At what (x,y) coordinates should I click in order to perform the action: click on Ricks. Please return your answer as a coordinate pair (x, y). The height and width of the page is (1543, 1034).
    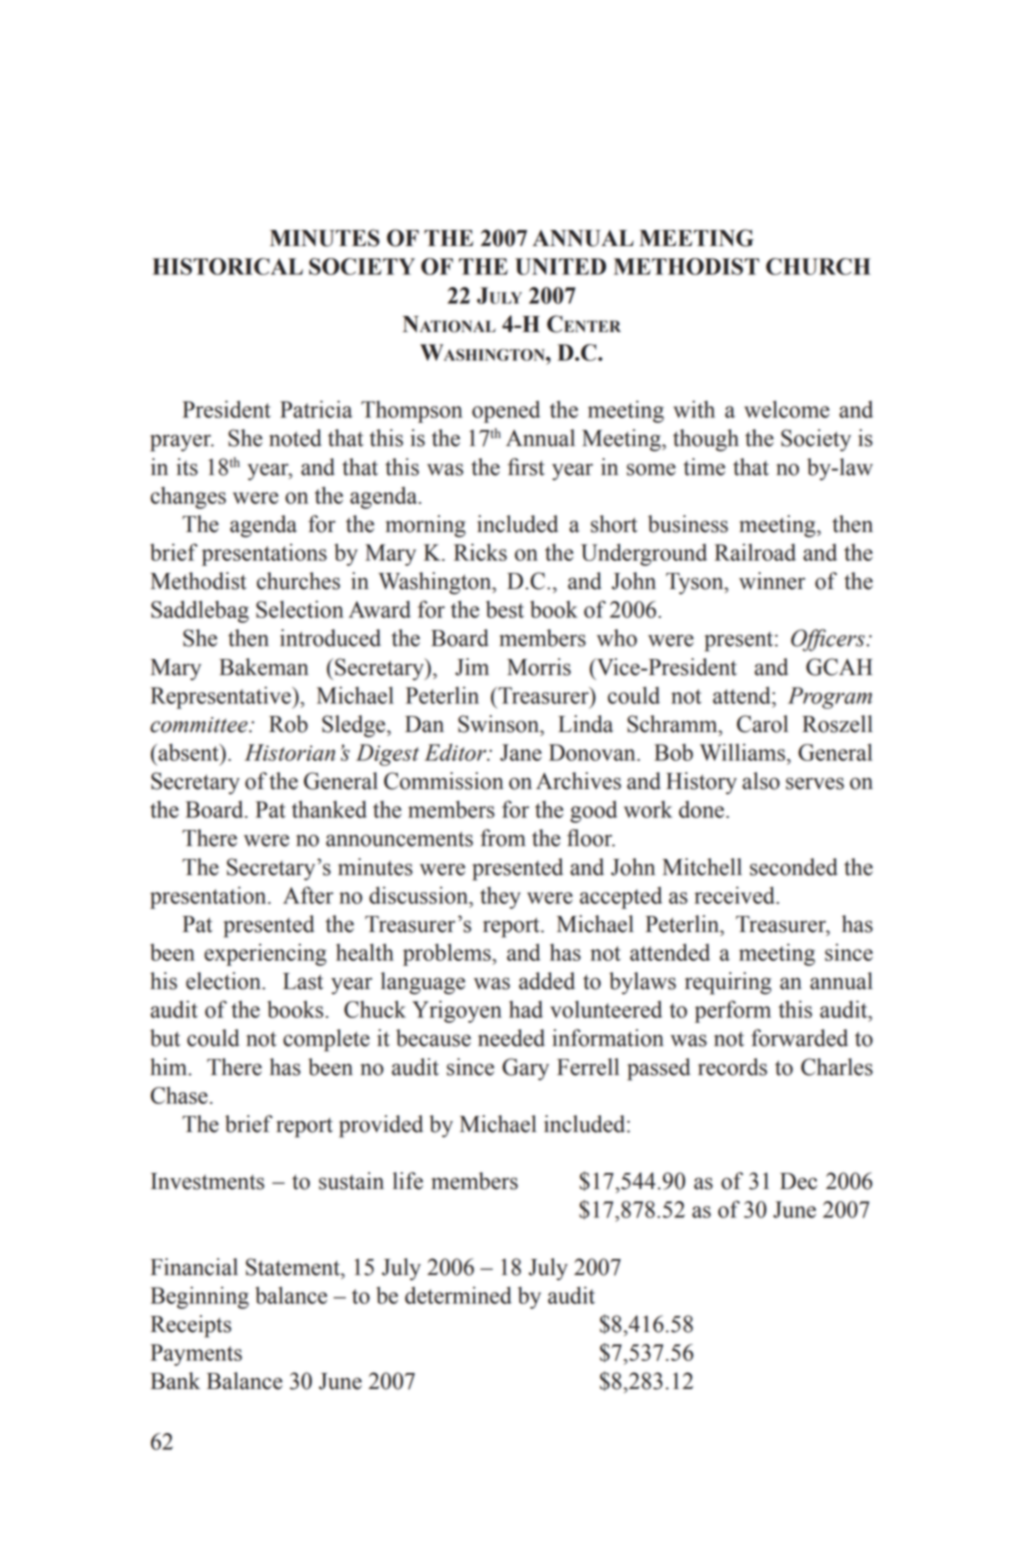
    Looking at the image, I should click on (480, 552).
